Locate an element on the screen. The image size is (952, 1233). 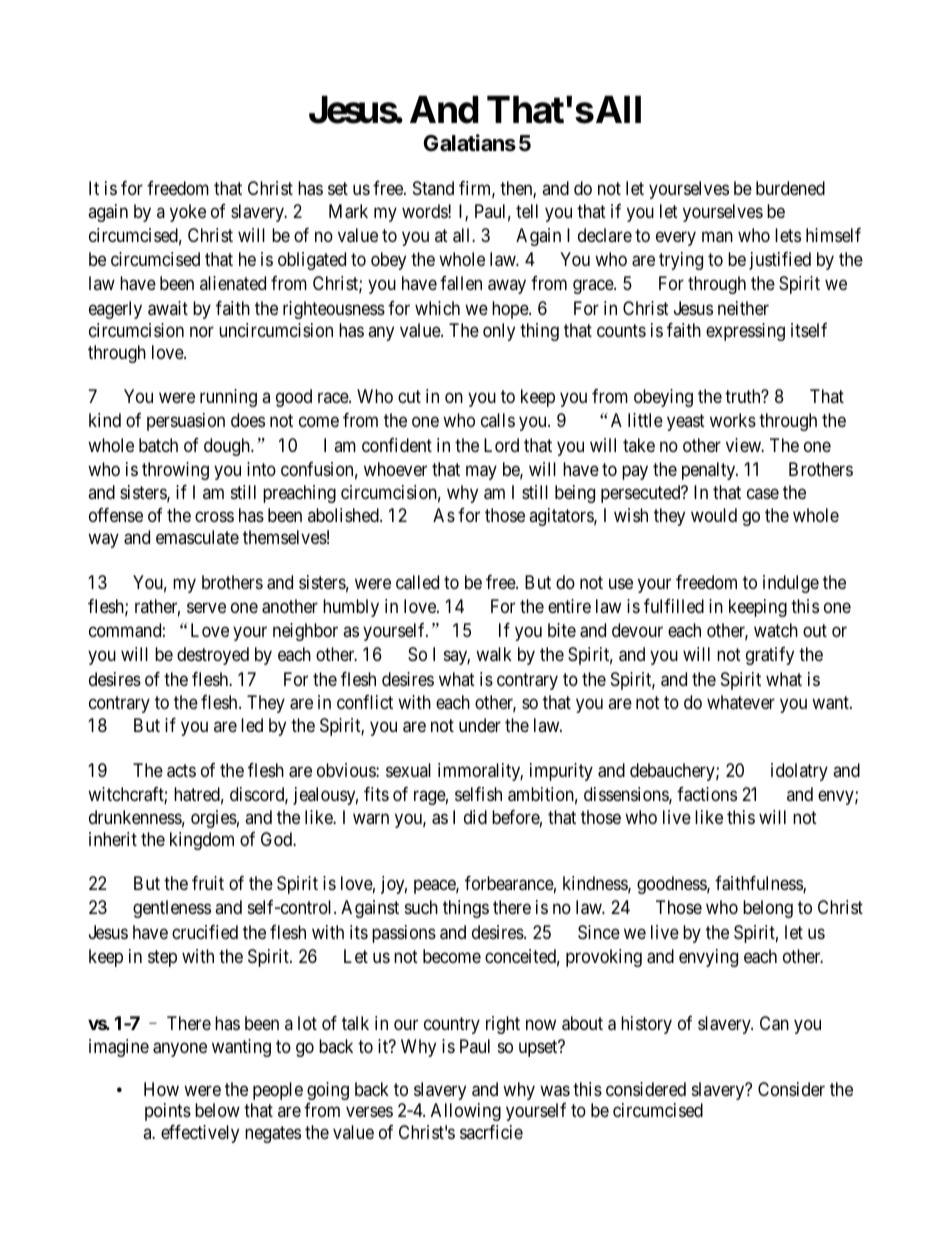
every is located at coordinates (676, 238).
